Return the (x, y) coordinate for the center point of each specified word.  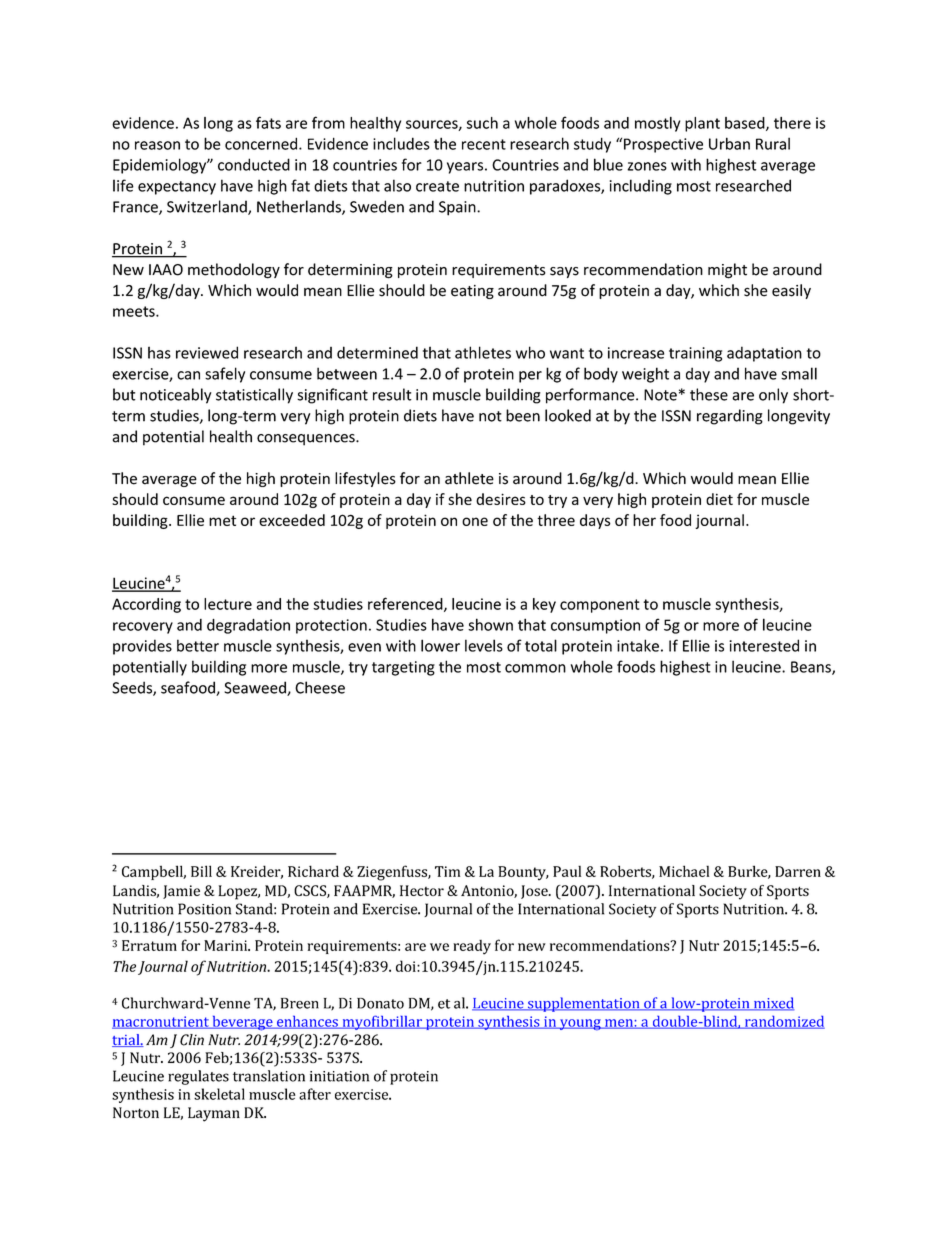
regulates (198, 1077)
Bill (201, 871)
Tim (447, 871)
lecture (228, 604)
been (523, 415)
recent (484, 144)
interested (764, 645)
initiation (339, 1076)
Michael (684, 871)
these (709, 394)
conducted (254, 164)
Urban (729, 143)
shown (490, 624)
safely (225, 375)
